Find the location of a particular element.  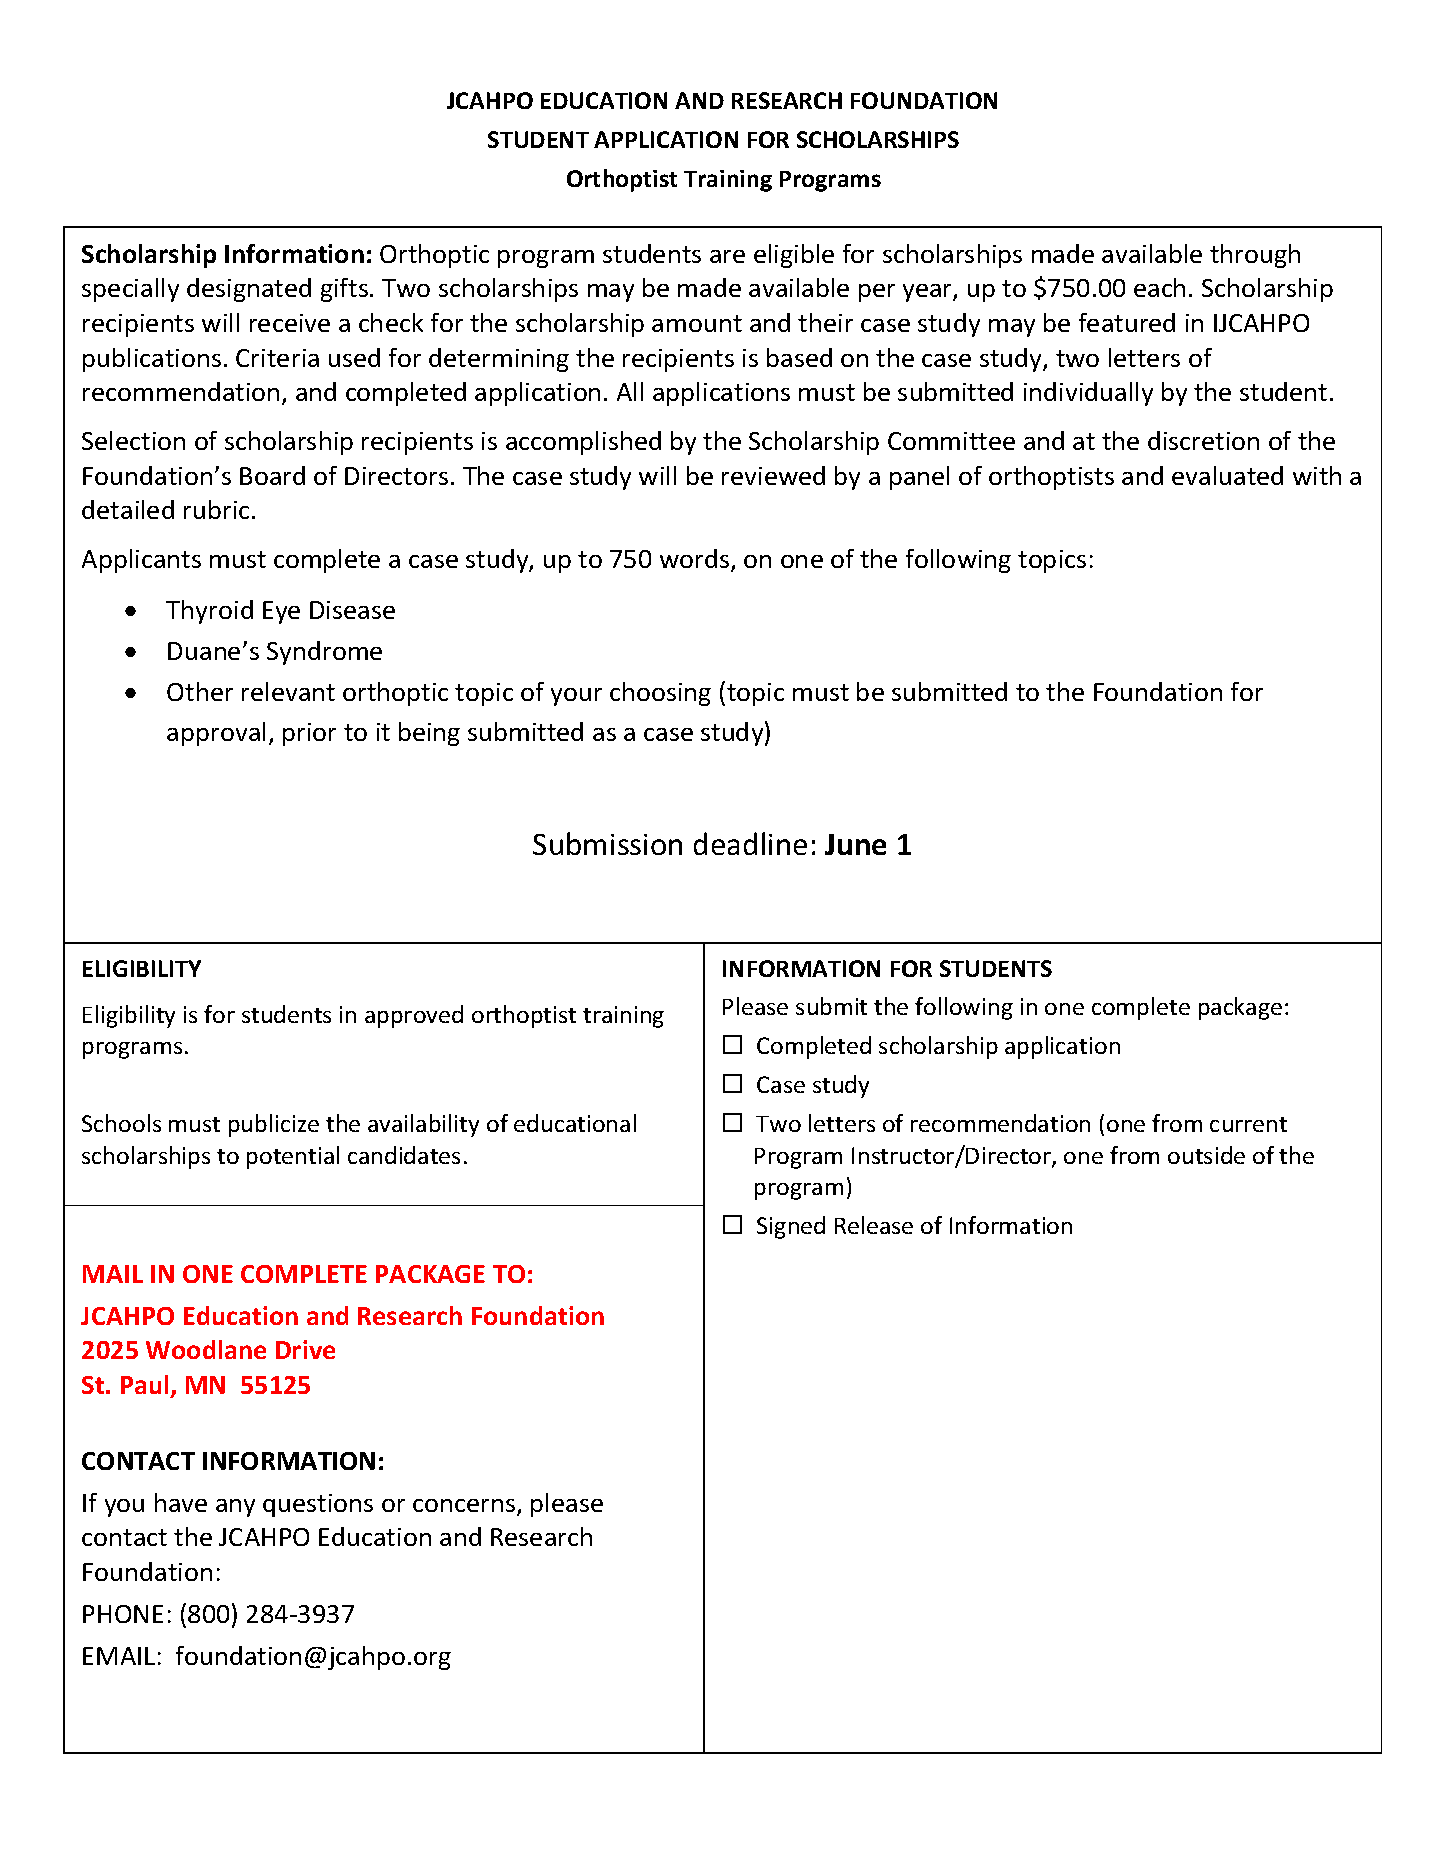

any is located at coordinates (235, 1508).
